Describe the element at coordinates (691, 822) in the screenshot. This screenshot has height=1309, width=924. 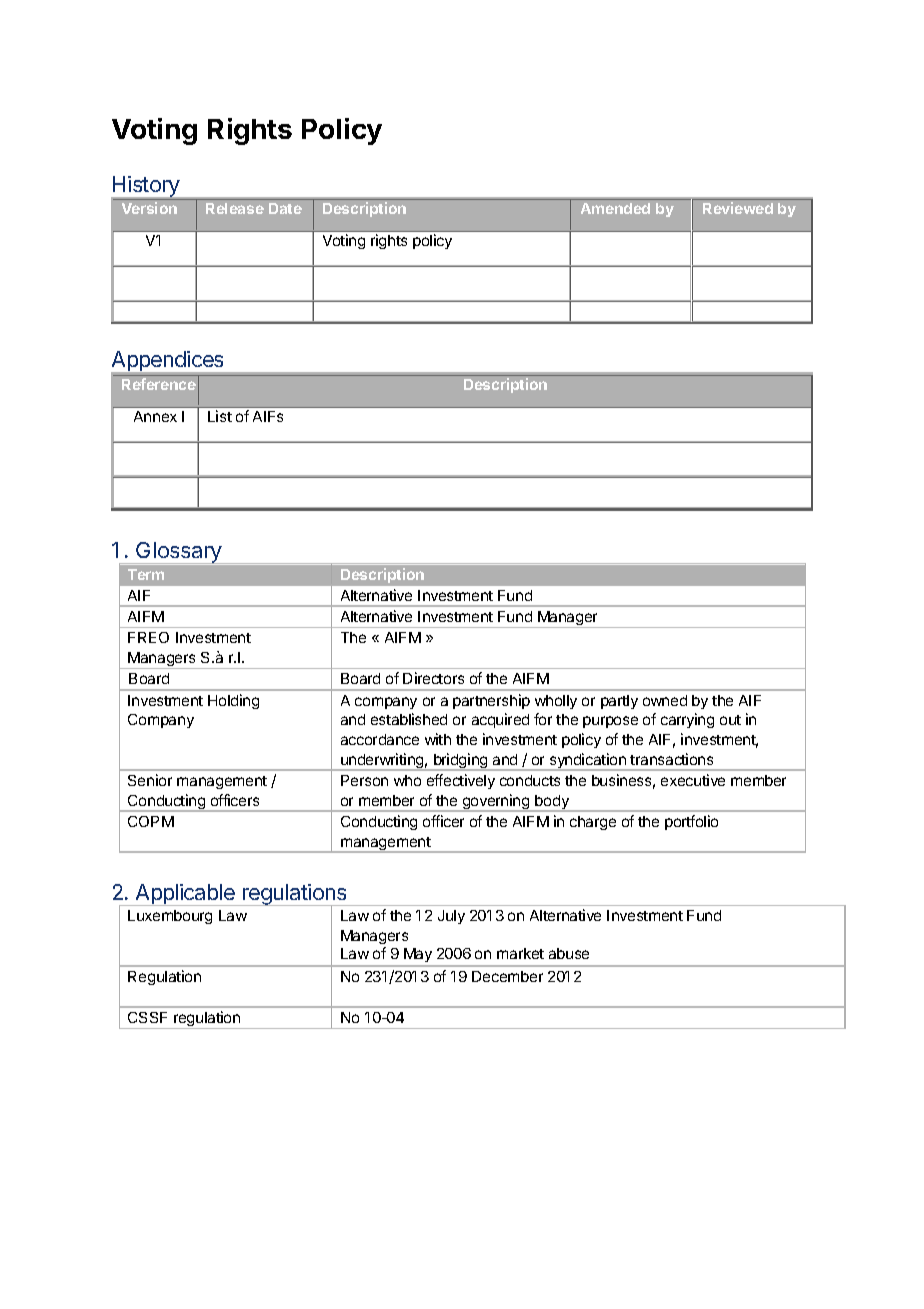
I see `portfolio` at that location.
